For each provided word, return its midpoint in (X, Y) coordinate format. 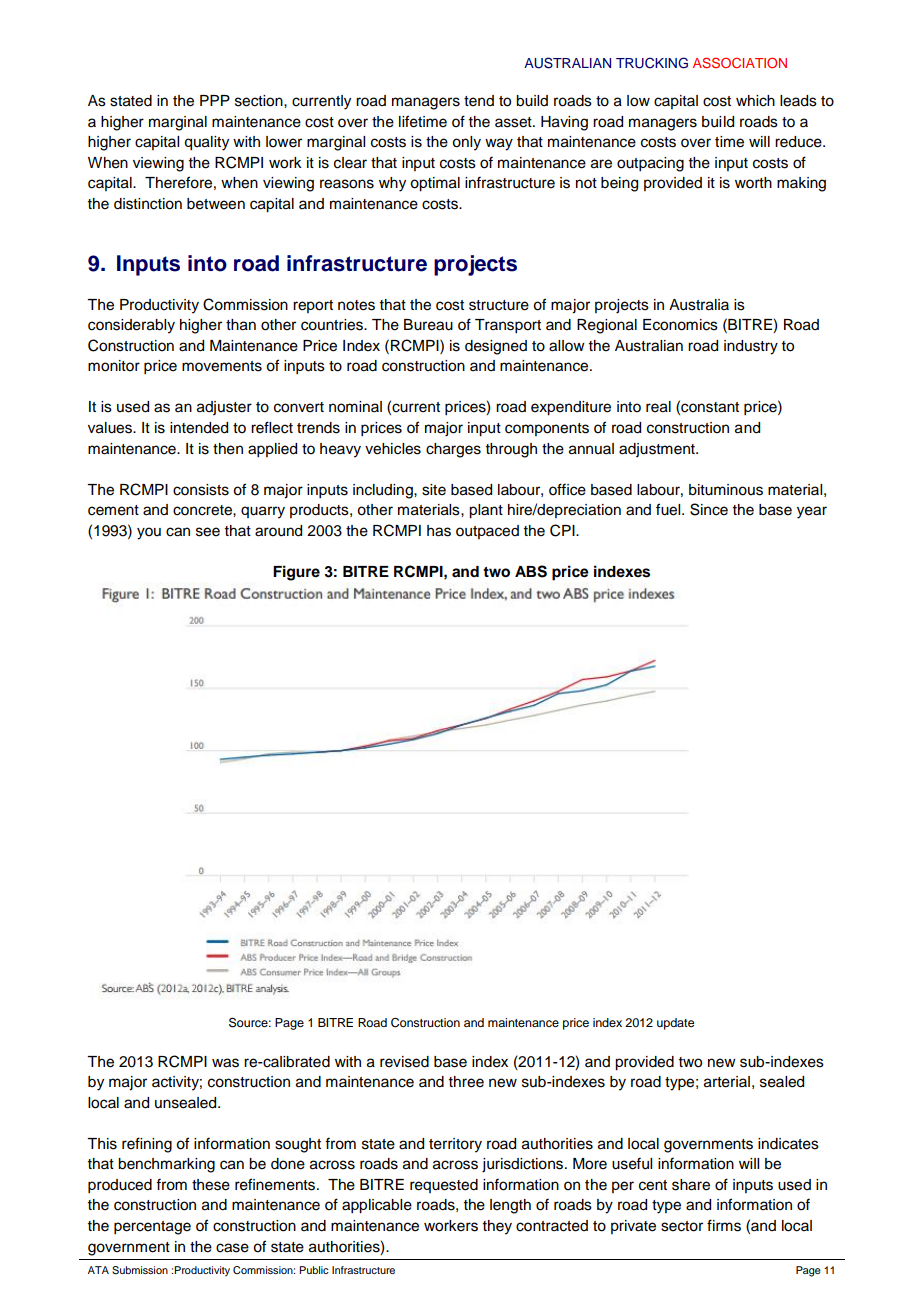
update (675, 1024)
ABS (531, 571)
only (466, 143)
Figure (296, 573)
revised (404, 1062)
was (225, 1063)
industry (751, 347)
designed (496, 347)
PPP (215, 100)
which (755, 101)
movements (222, 366)
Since (709, 509)
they (497, 1227)
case (232, 1248)
